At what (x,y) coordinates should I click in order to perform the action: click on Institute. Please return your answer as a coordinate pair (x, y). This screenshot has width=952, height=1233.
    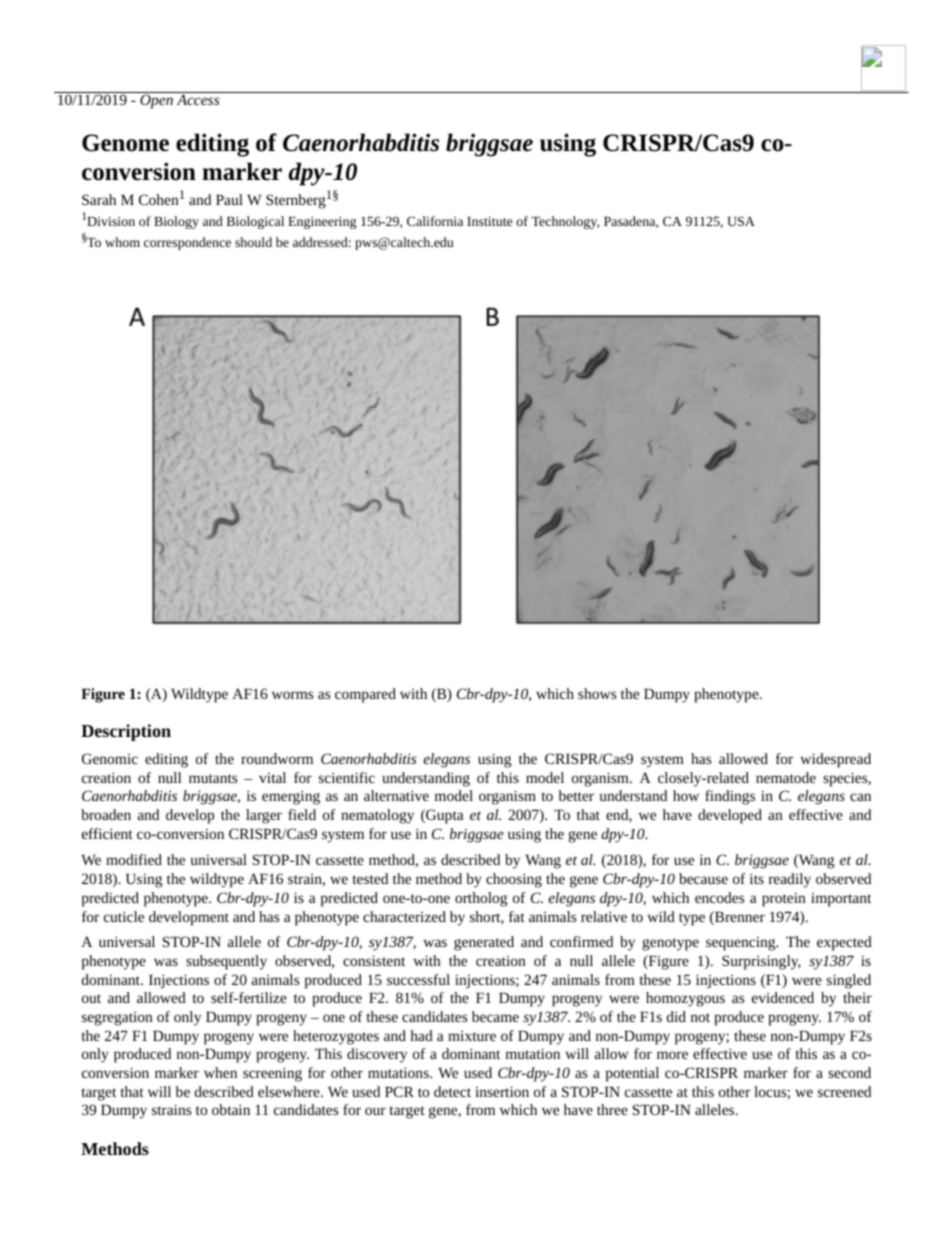
    Looking at the image, I should click on (489, 221).
